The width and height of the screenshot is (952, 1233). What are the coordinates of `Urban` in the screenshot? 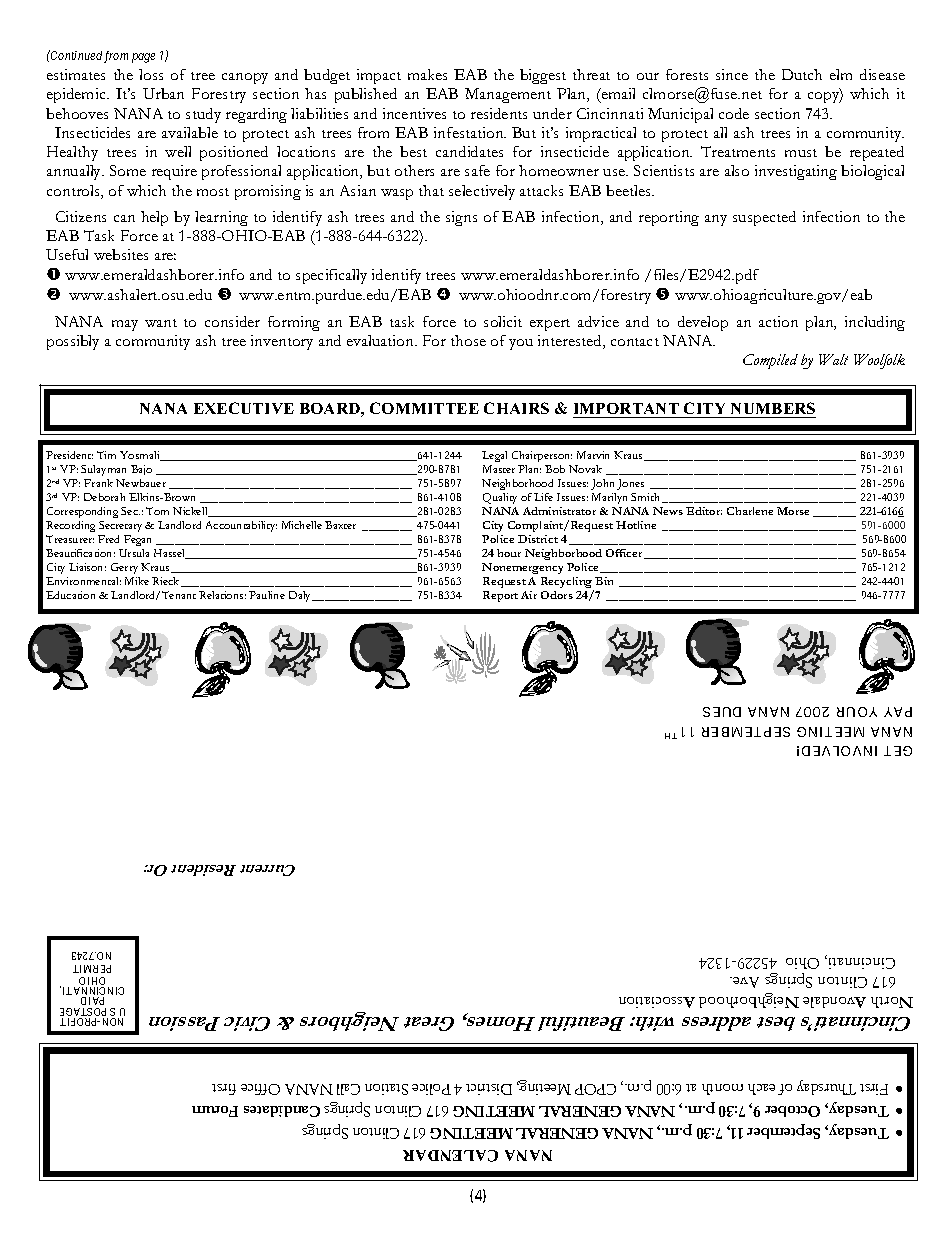 It's located at (163, 93).
